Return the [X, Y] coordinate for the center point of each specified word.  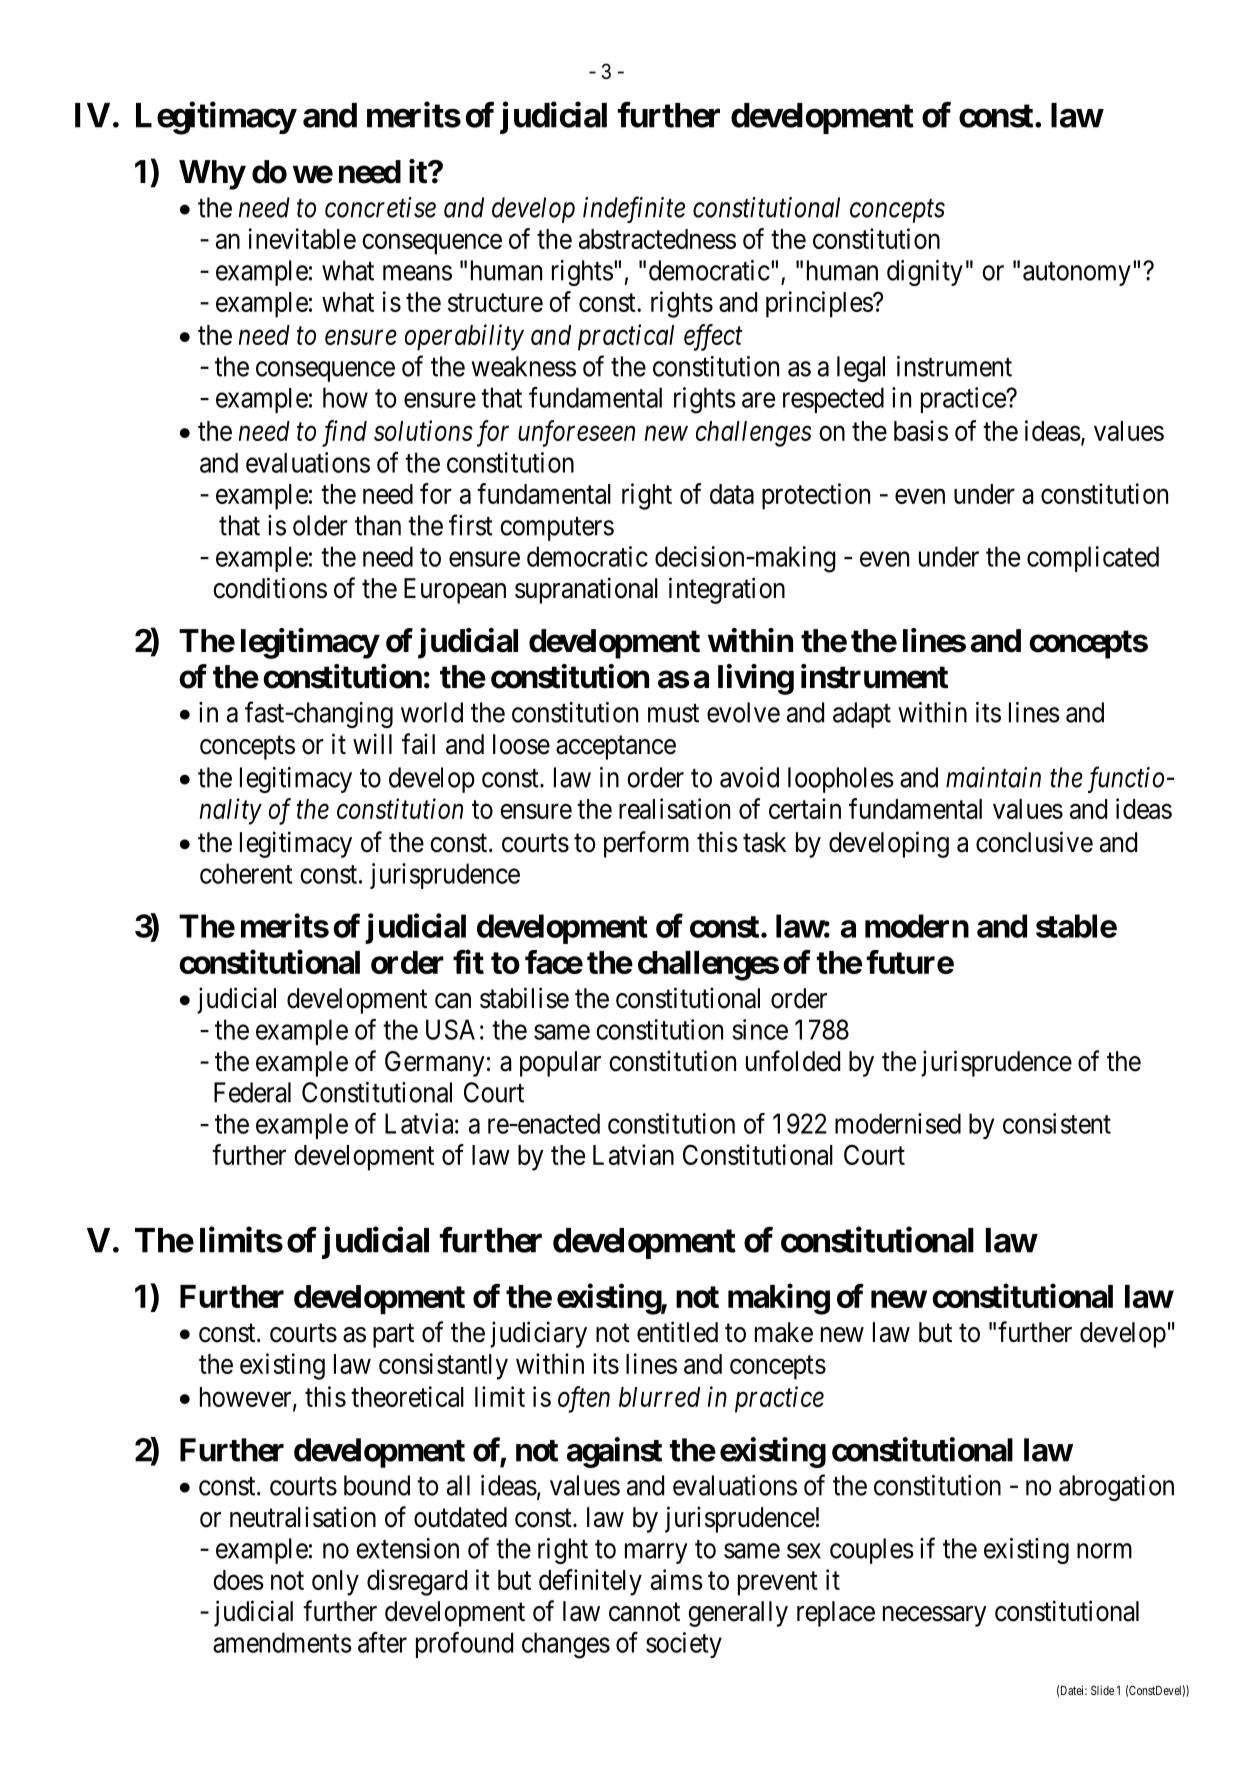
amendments [282, 1642]
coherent [246, 873]
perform [646, 844]
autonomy [1077, 274]
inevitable [302, 238]
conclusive [1034, 842]
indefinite [634, 209]
